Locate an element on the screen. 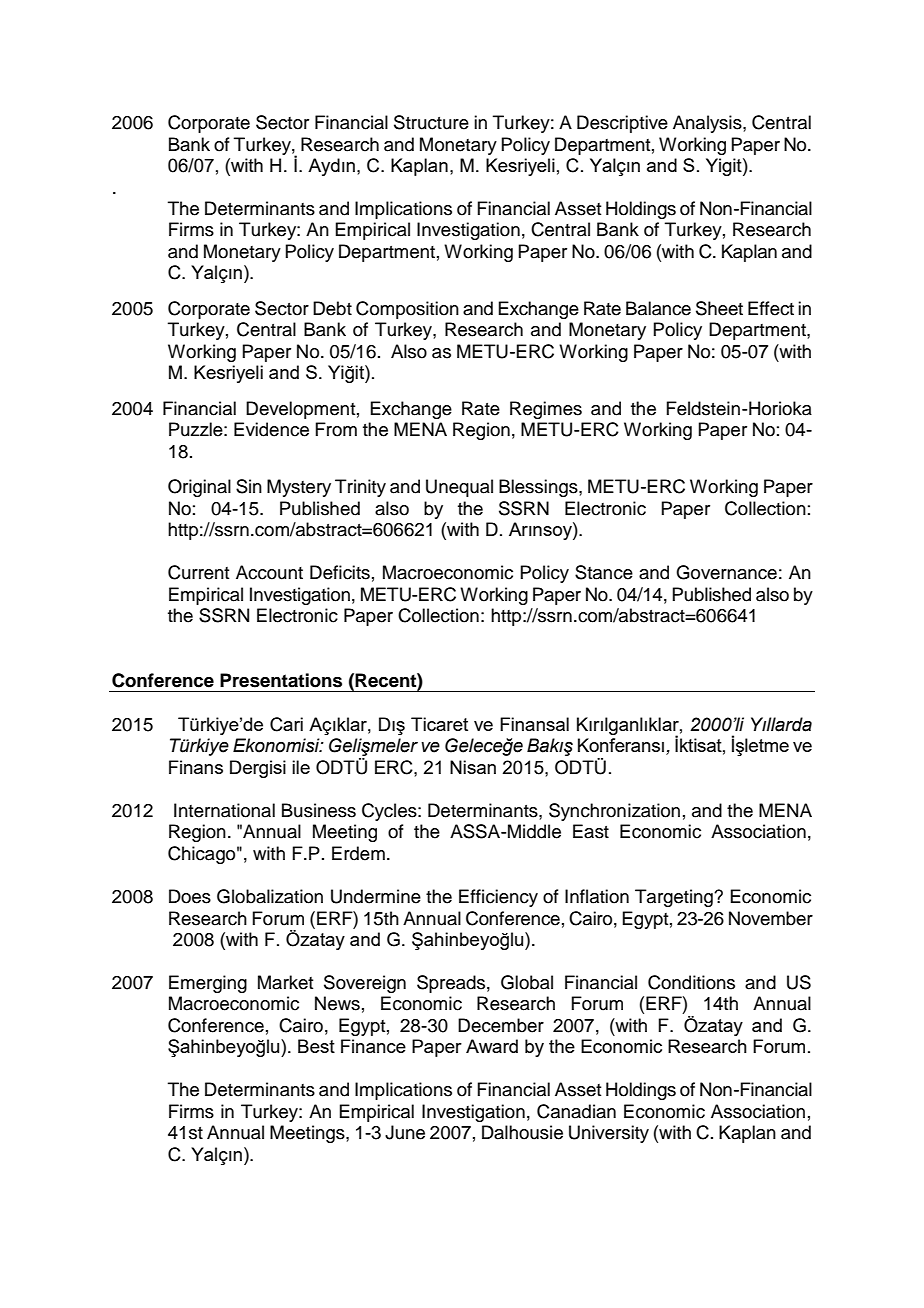 The width and height of the screenshot is (924, 1308). Unequal is located at coordinates (459, 488).
